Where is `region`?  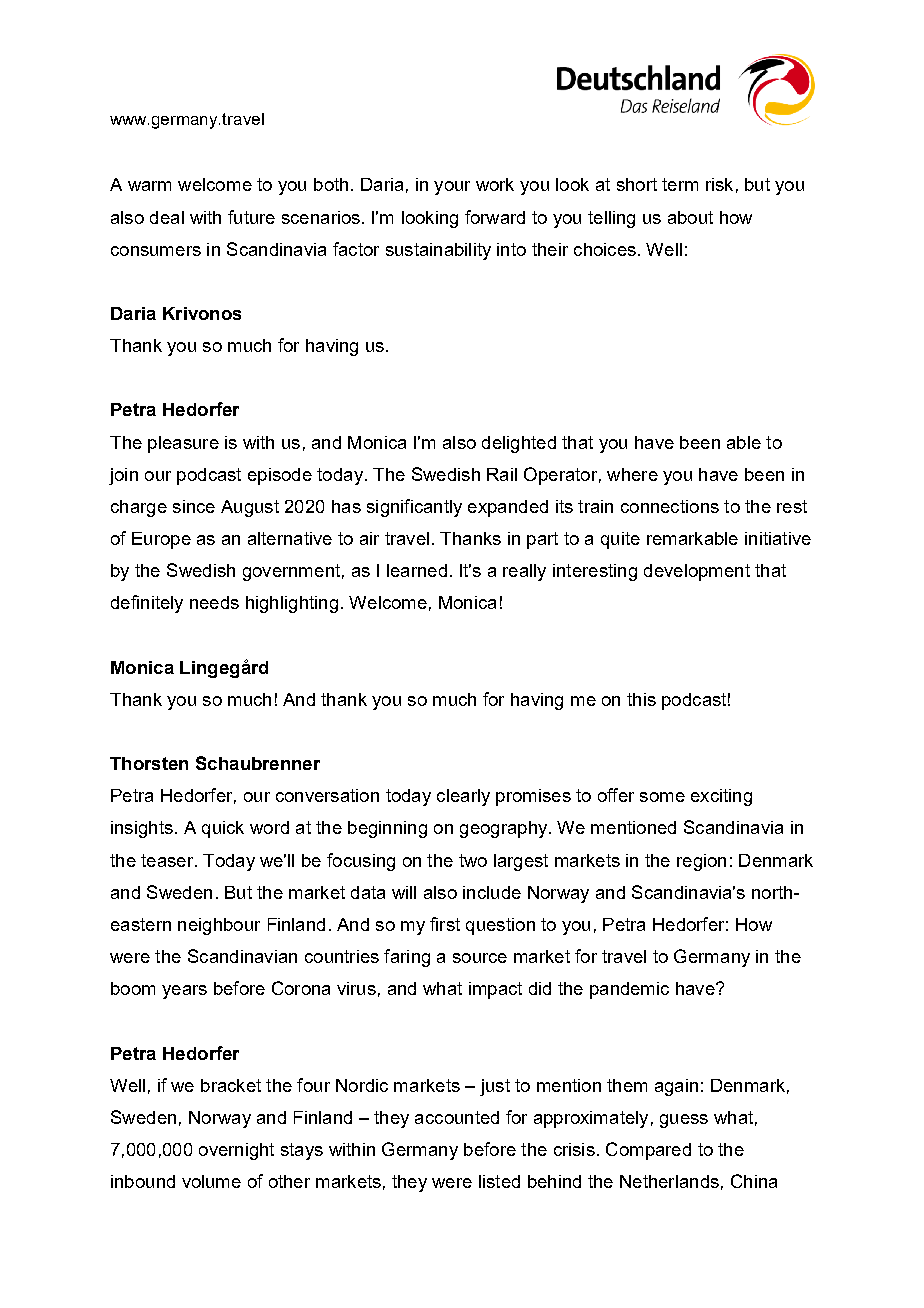
region is located at coordinates (701, 862).
